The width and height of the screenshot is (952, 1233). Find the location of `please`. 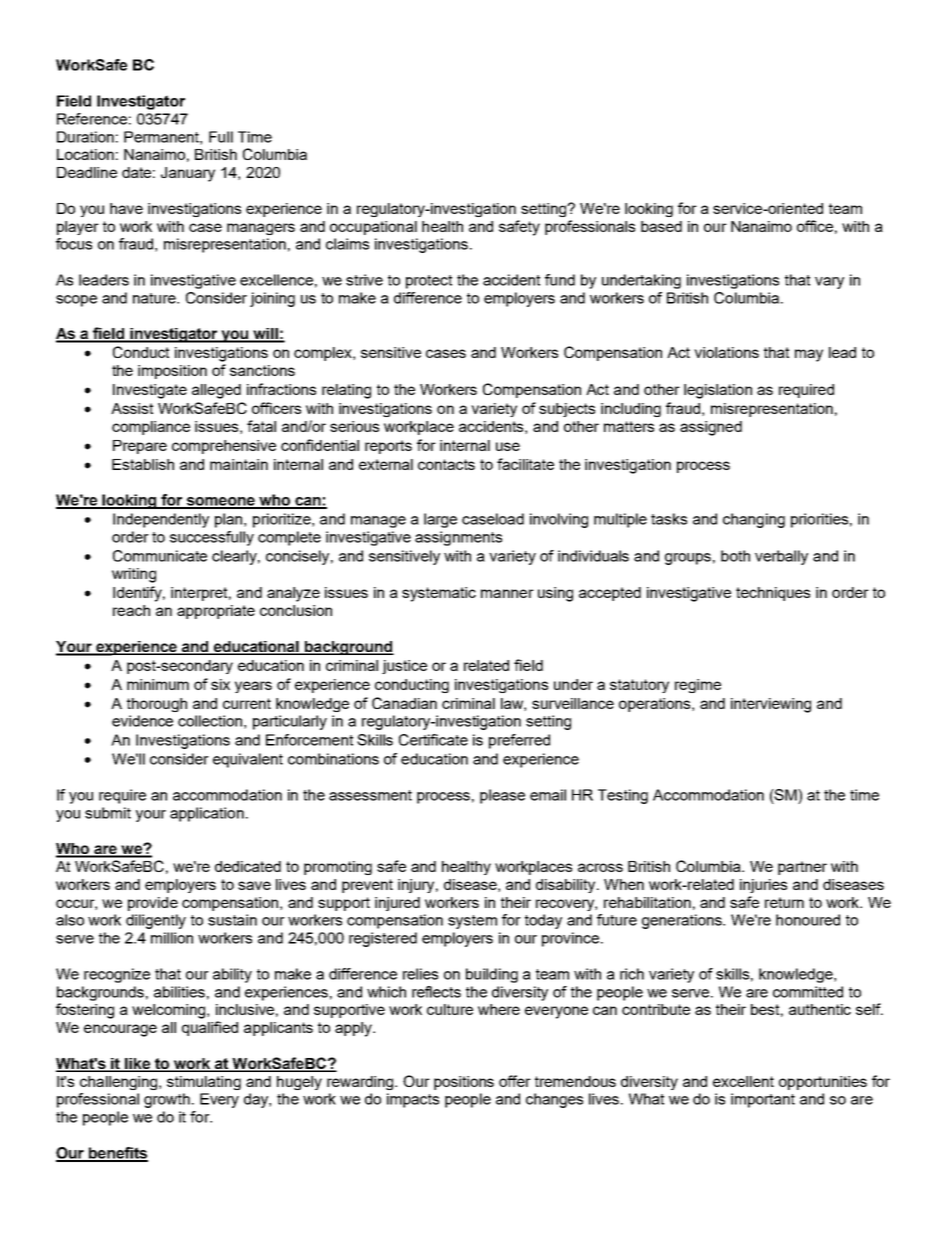

please is located at coordinates (502, 796).
